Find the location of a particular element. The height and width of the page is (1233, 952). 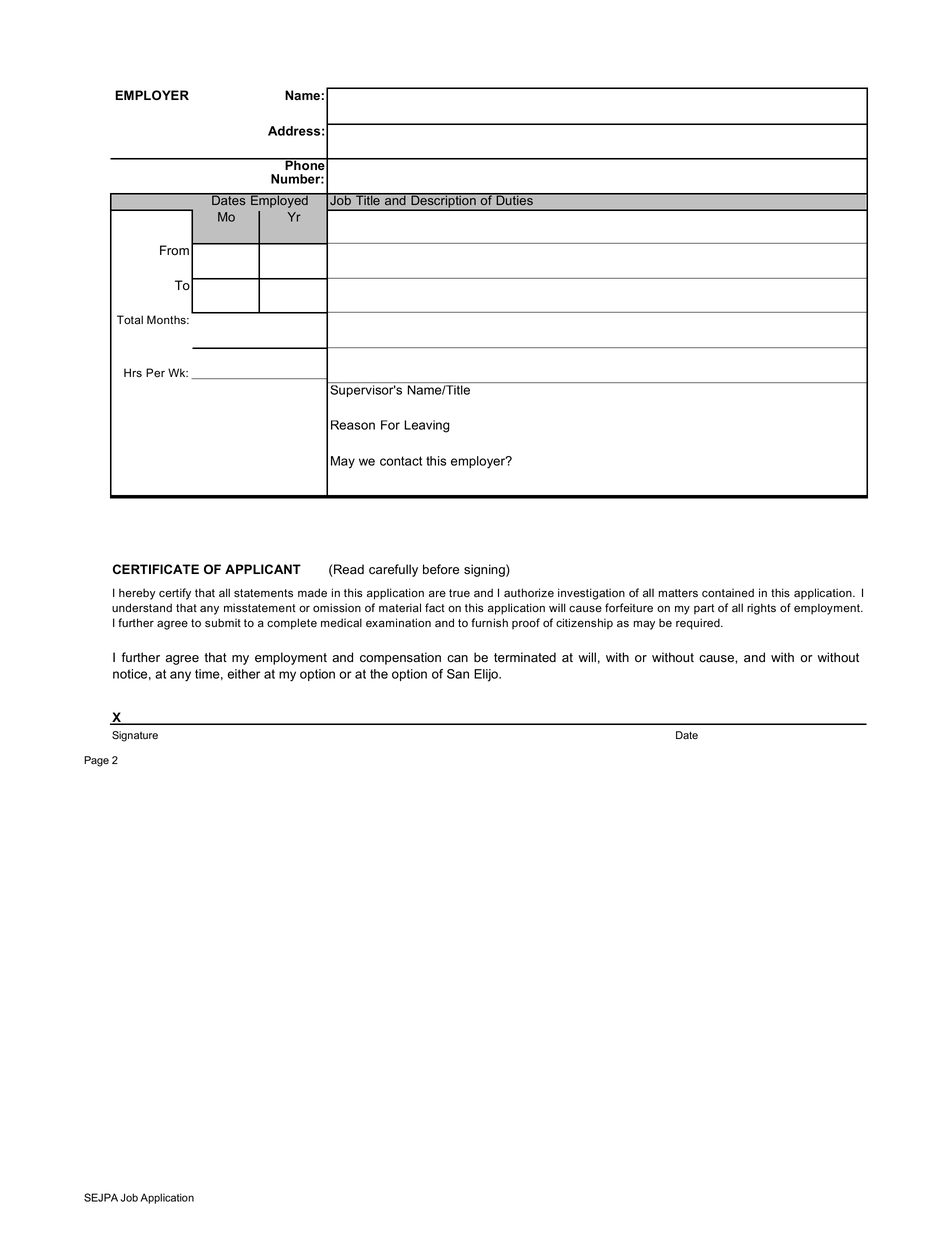

Duties is located at coordinates (514, 199).
